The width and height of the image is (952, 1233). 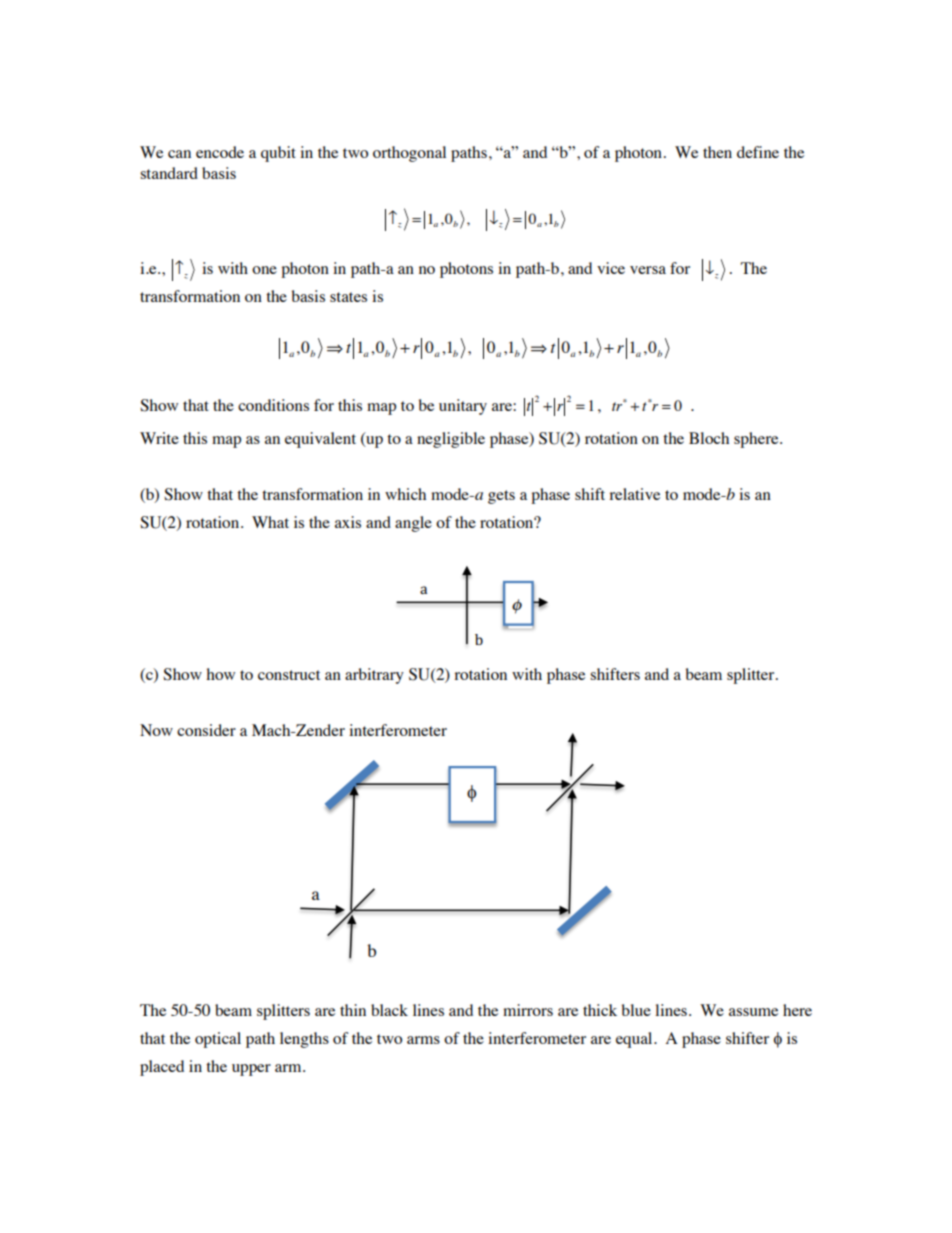 I want to click on optical, so click(x=218, y=1040).
